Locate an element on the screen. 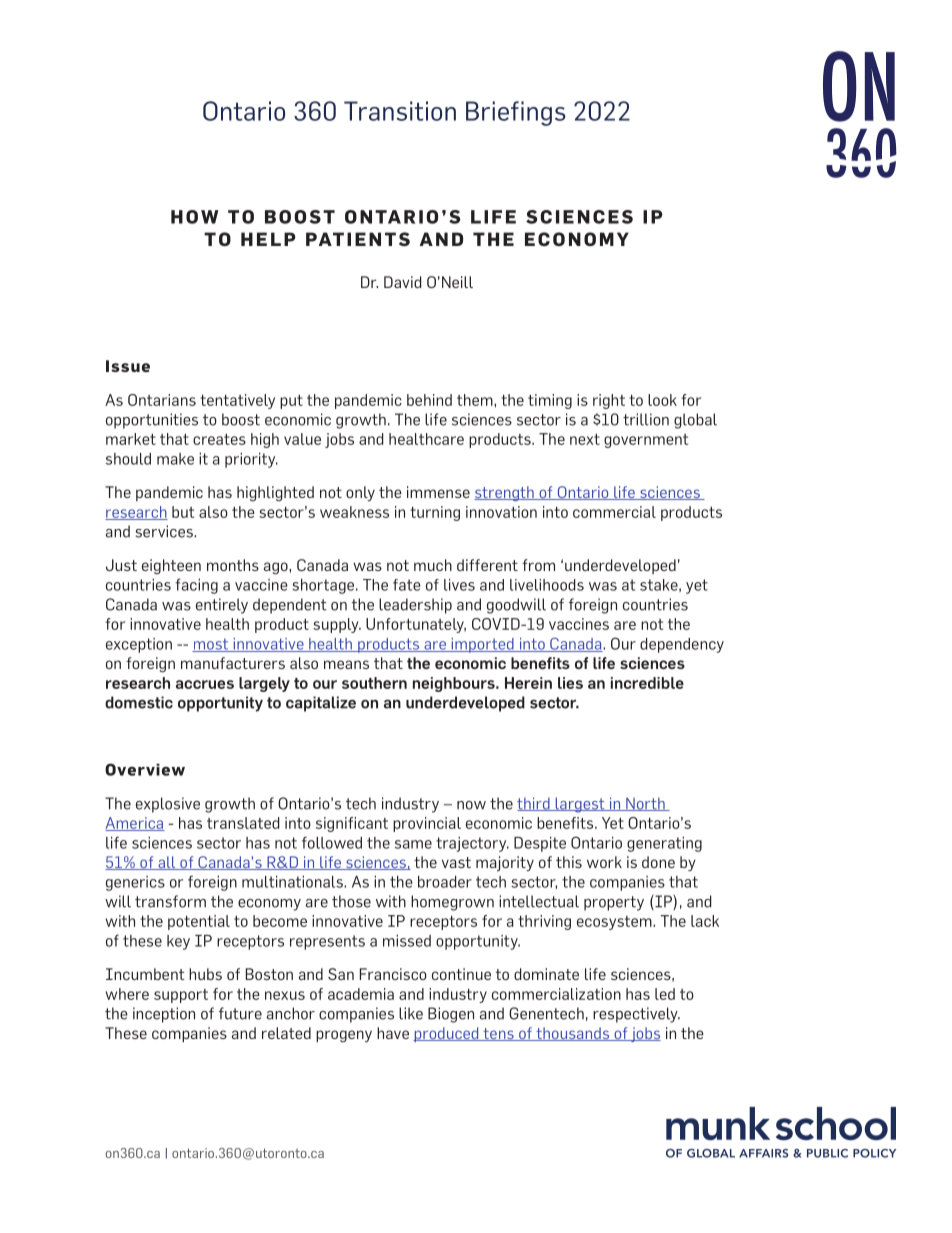 The image size is (952, 1233). behind is located at coordinates (429, 400).
